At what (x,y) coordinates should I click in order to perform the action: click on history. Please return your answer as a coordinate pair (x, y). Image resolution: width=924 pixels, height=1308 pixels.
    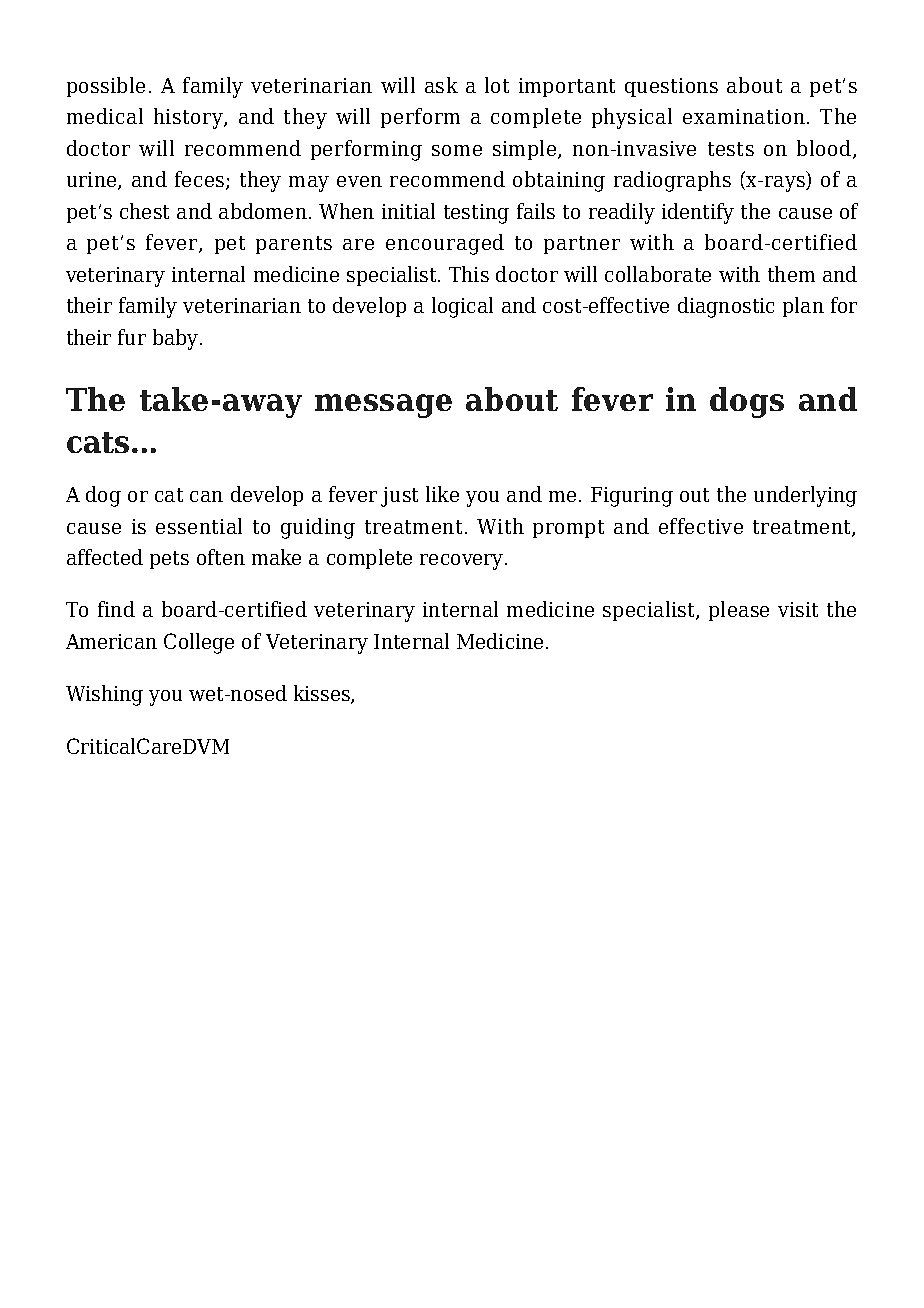
    Looking at the image, I should click on (189, 118).
